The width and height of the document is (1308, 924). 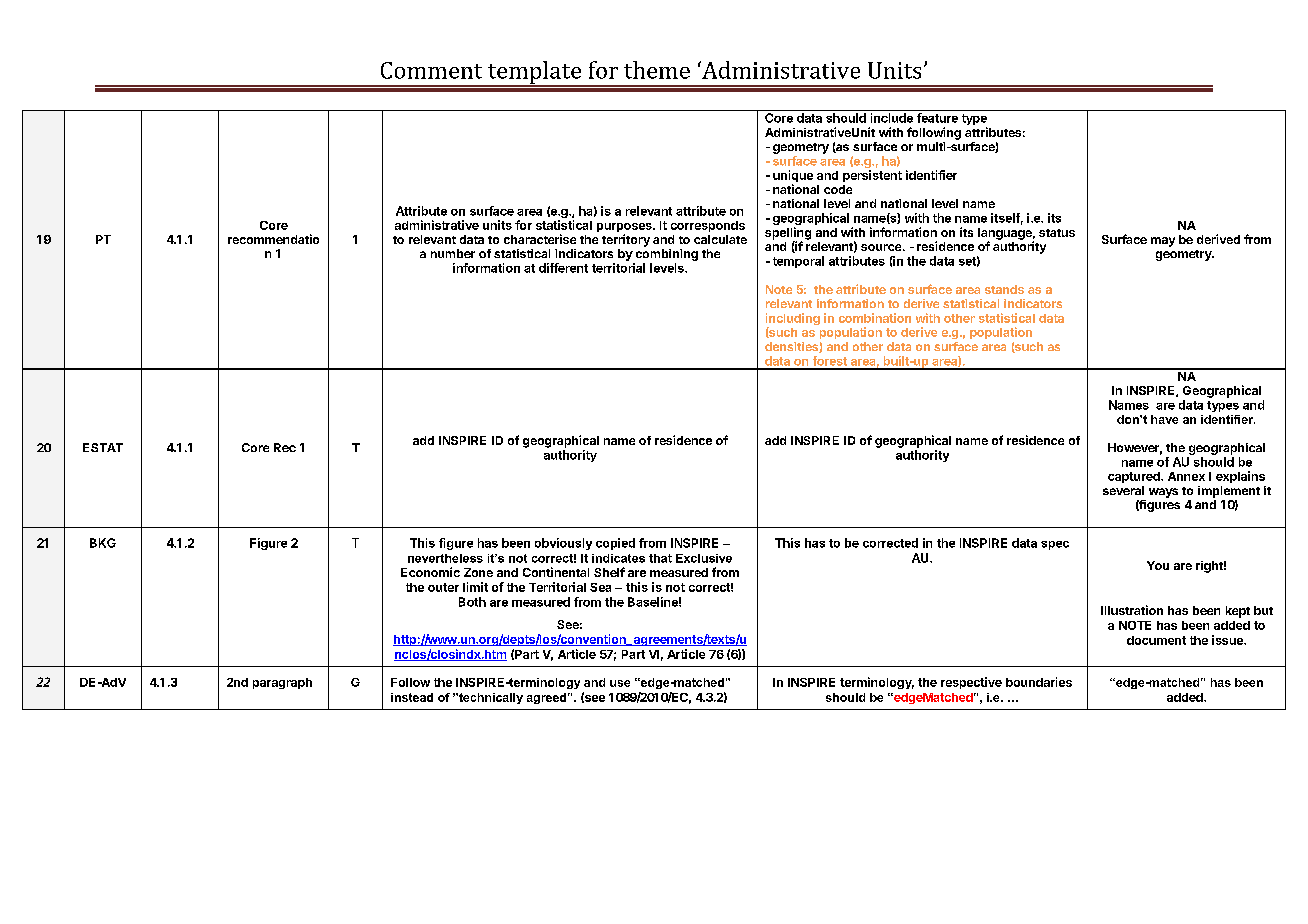 I want to click on boundaries, so click(x=1039, y=682).
